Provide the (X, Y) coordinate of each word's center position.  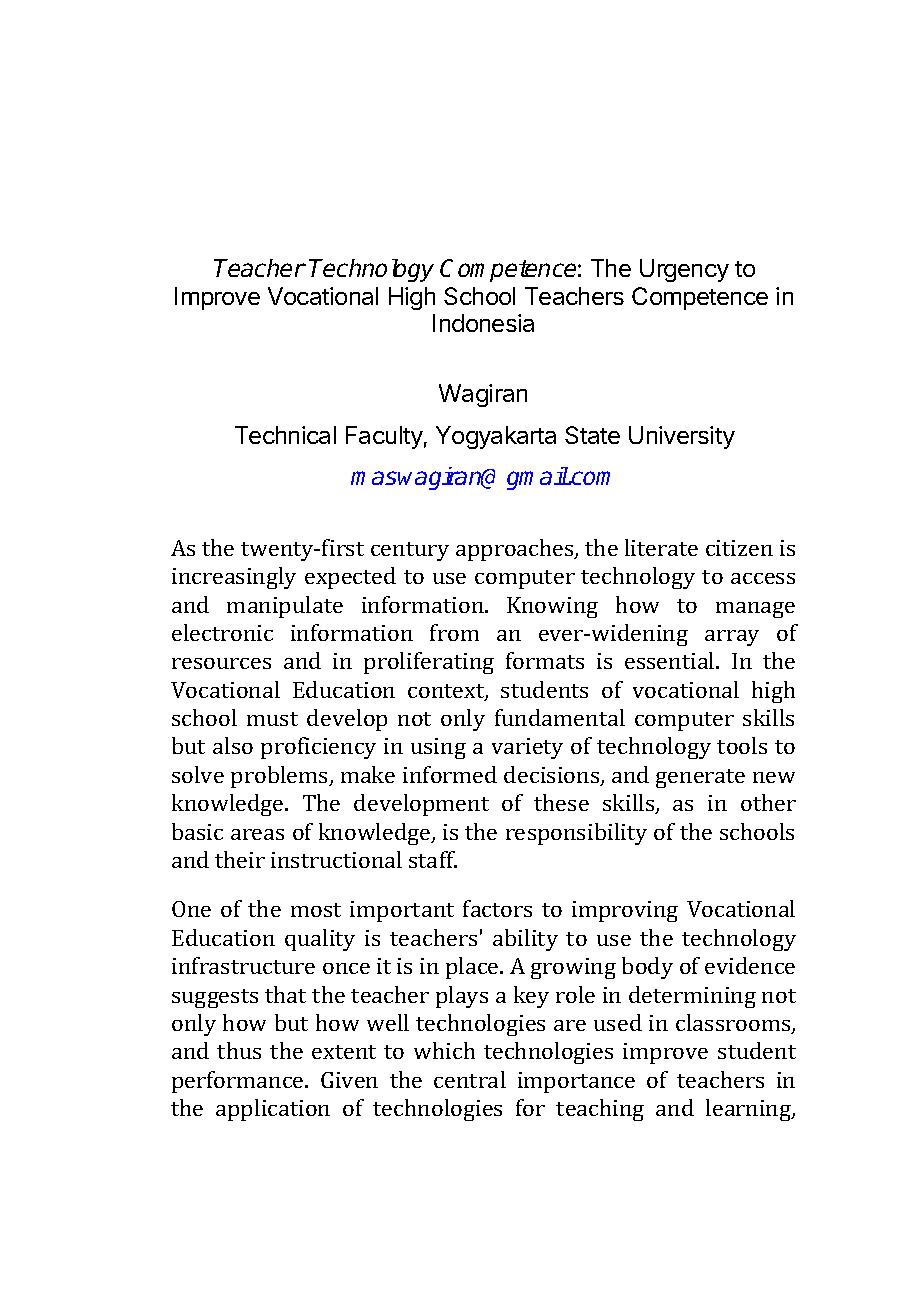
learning (749, 1110)
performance (239, 1082)
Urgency (684, 270)
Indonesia (483, 323)
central (470, 1079)
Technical (285, 435)
